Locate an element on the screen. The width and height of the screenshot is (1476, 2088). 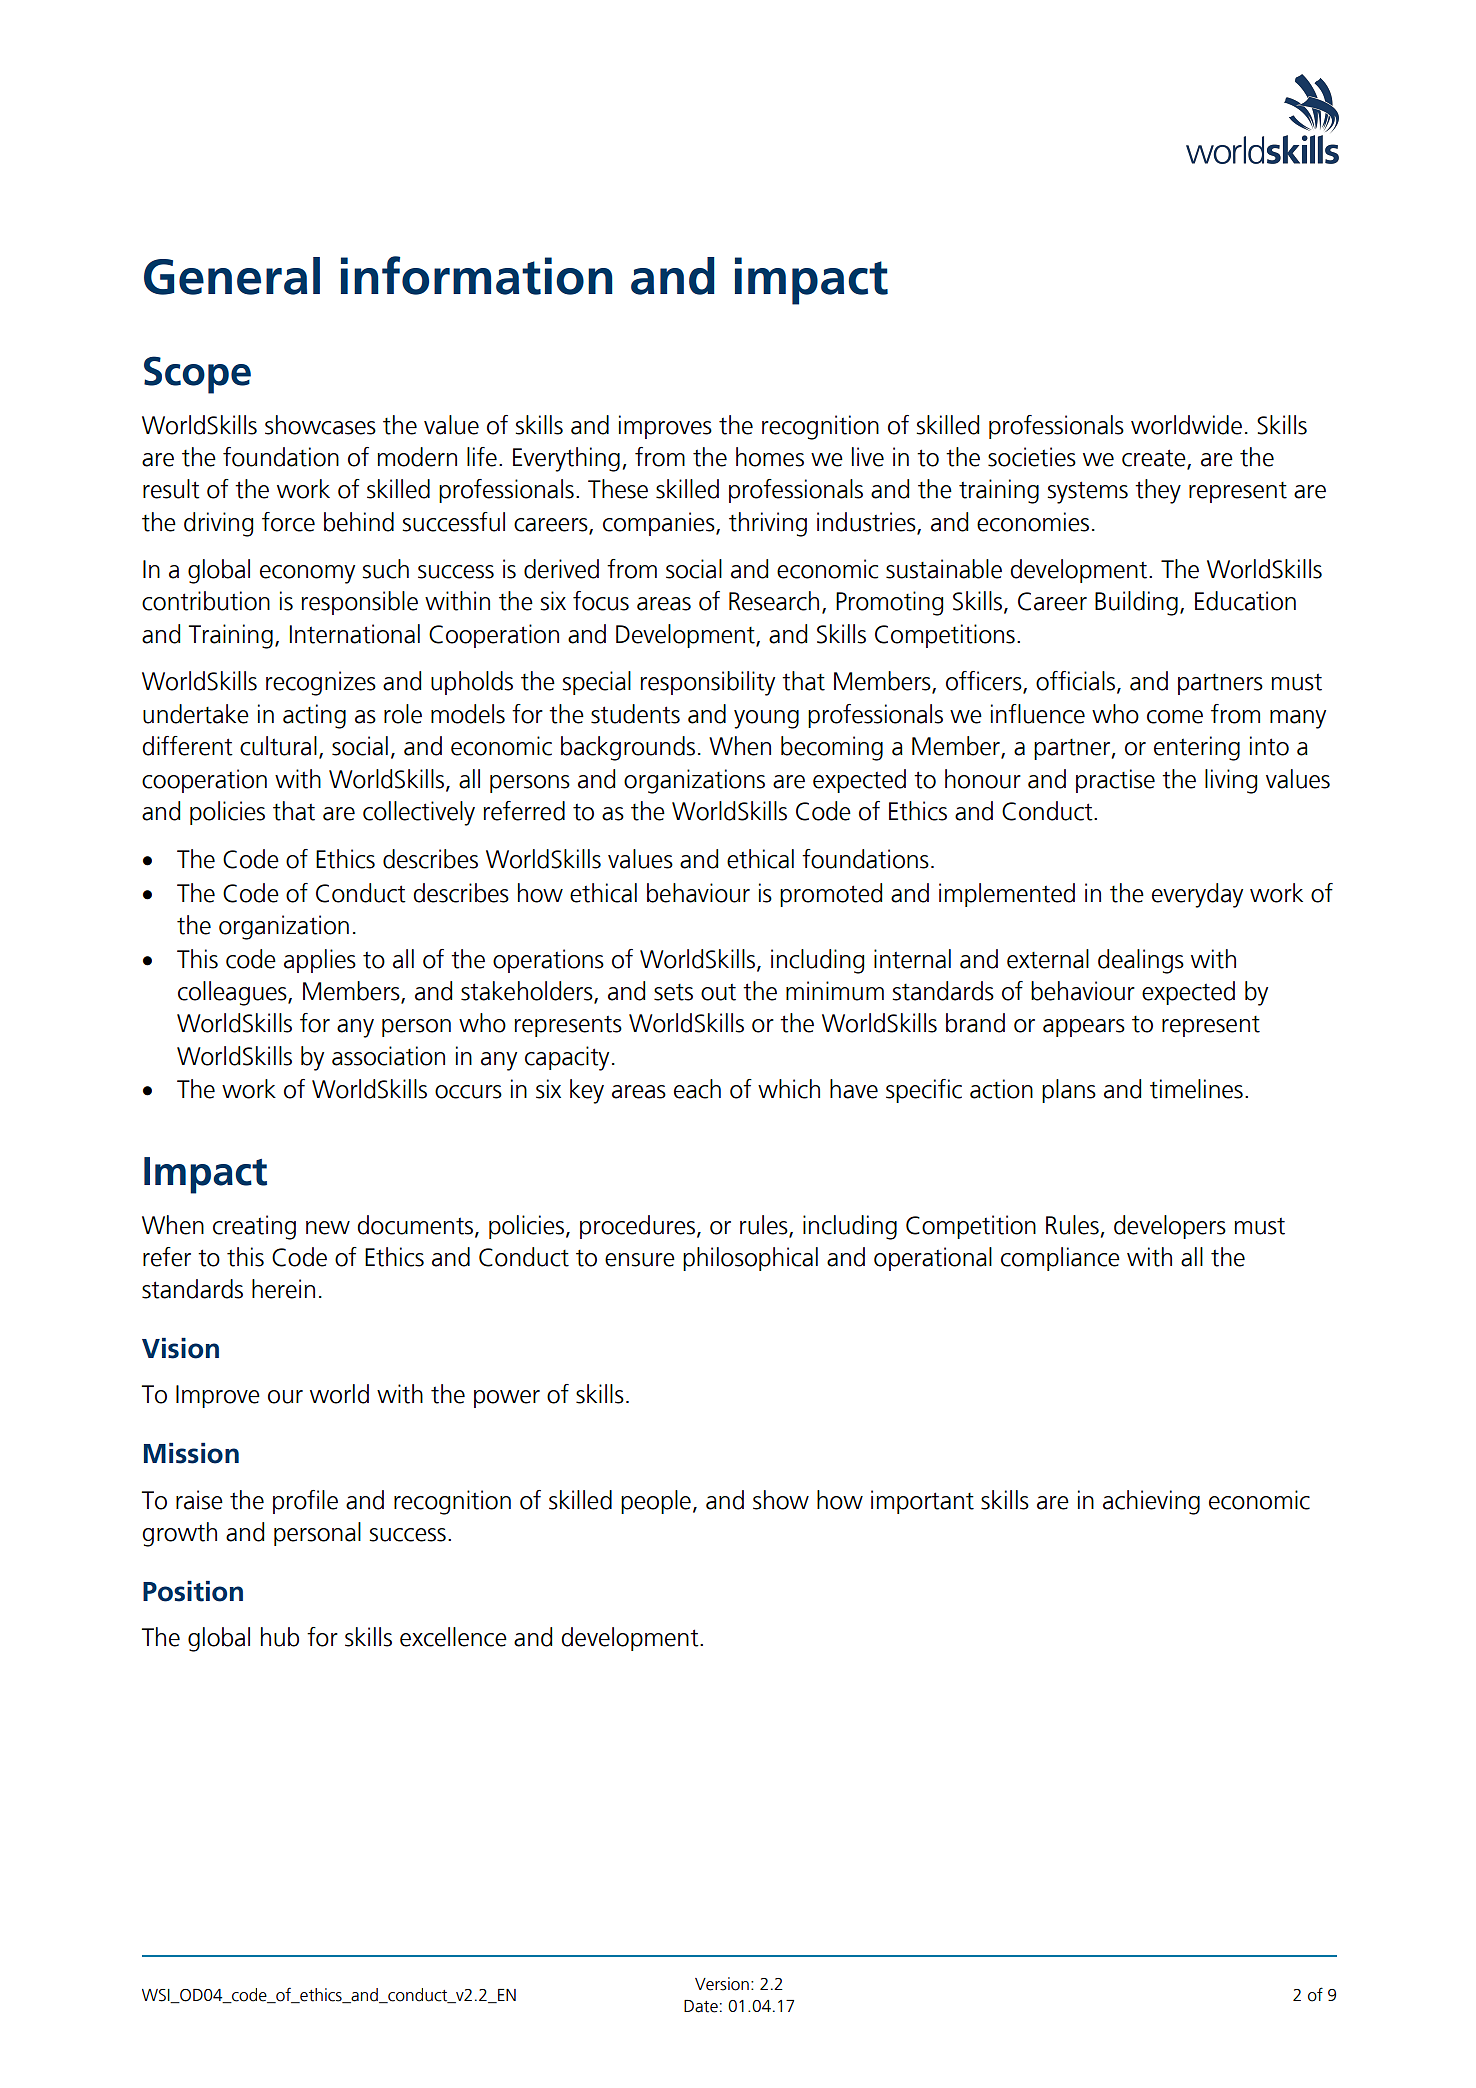
Version is located at coordinates (722, 1984).
